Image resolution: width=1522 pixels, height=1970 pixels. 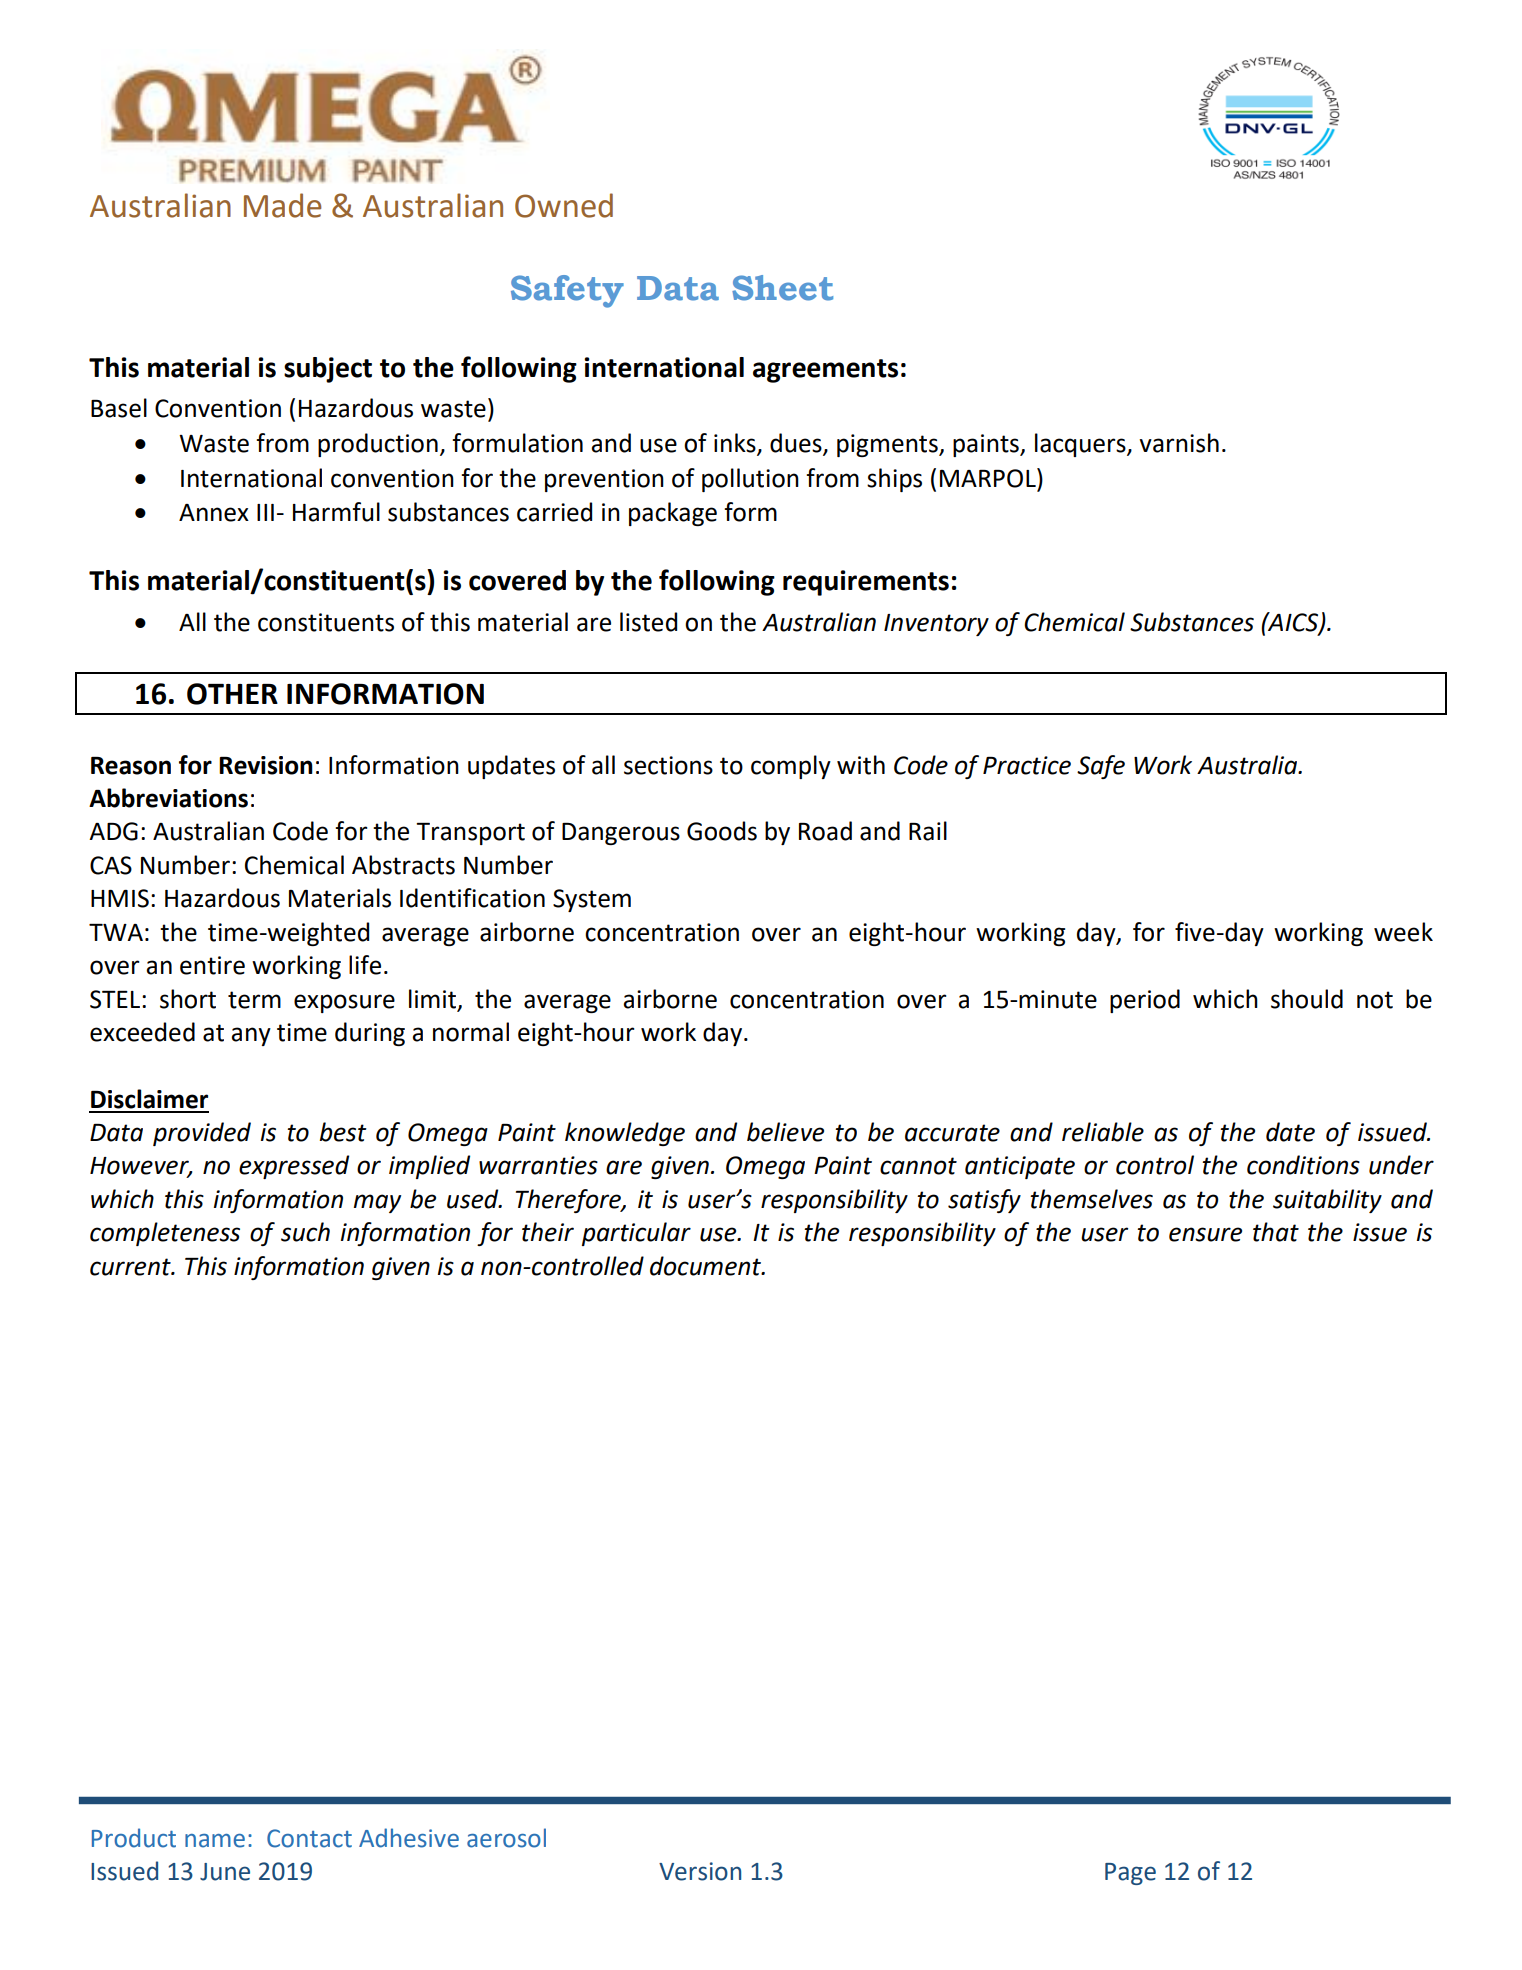 What do you see at coordinates (1307, 999) in the page?
I see `should` at bounding box center [1307, 999].
